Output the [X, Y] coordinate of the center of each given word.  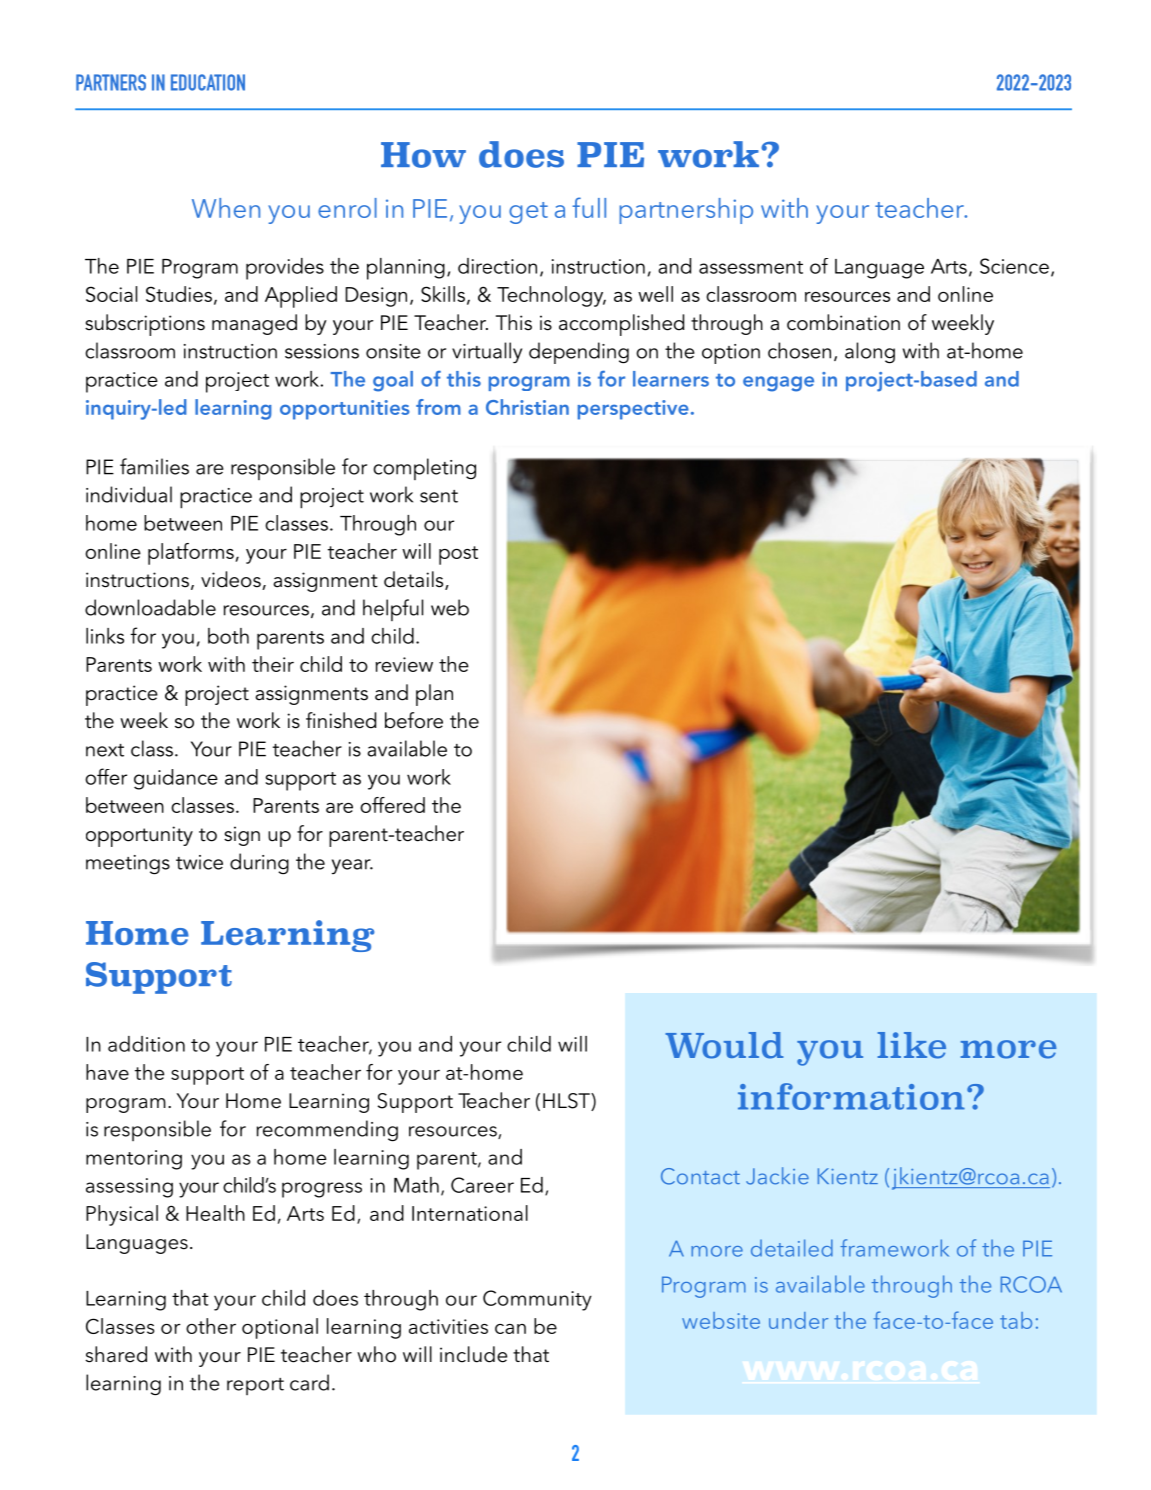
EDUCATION [208, 82]
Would [724, 1045]
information [851, 1096]
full [589, 207]
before [414, 720]
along [870, 353]
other [211, 1326]
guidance [176, 779]
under [798, 1320]
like [912, 1045]
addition [146, 1044]
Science [1014, 266]
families [154, 466]
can [510, 1329]
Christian [527, 407]
